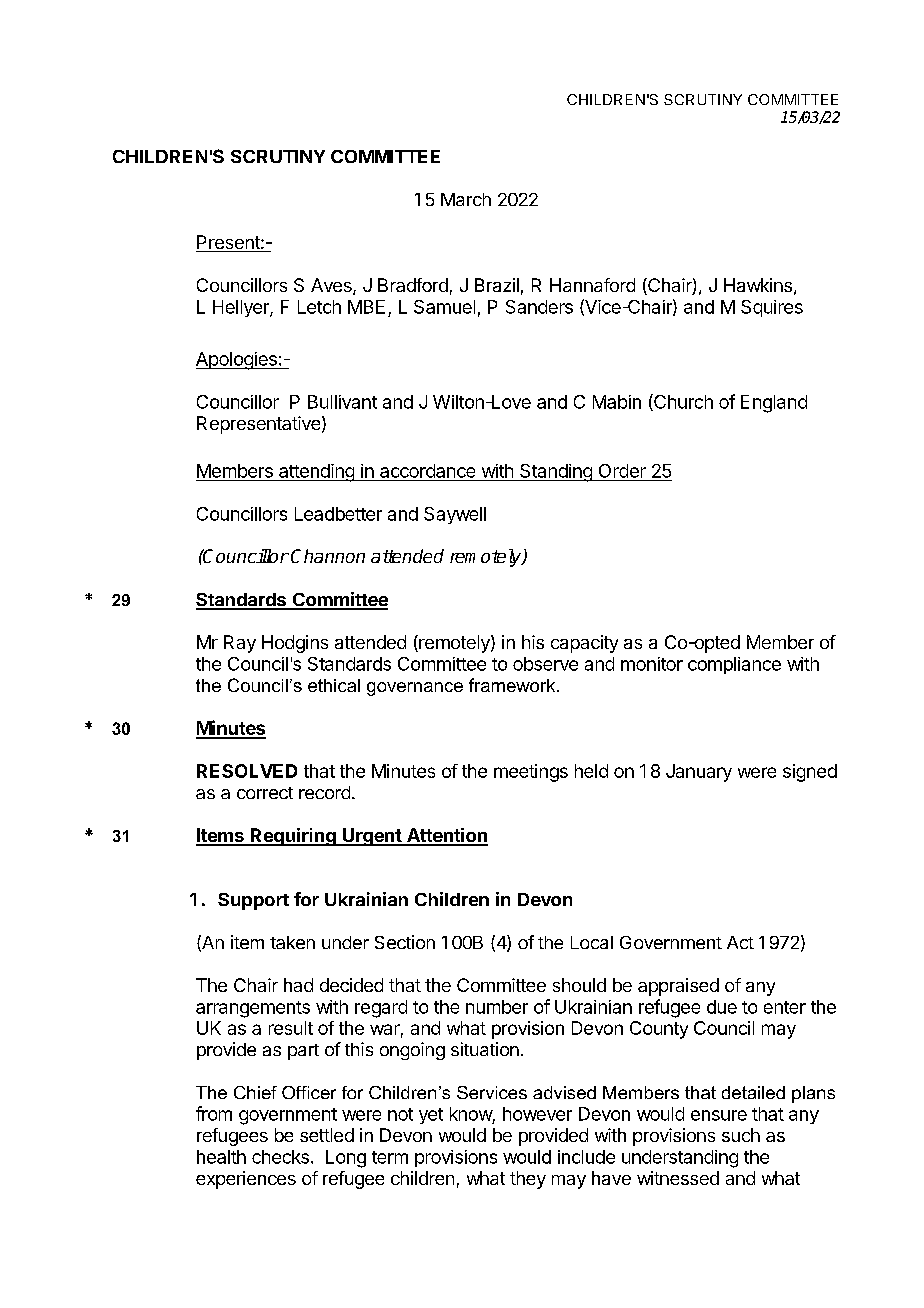 Image resolution: width=924 pixels, height=1308 pixels. I want to click on Aves, so click(332, 286).
